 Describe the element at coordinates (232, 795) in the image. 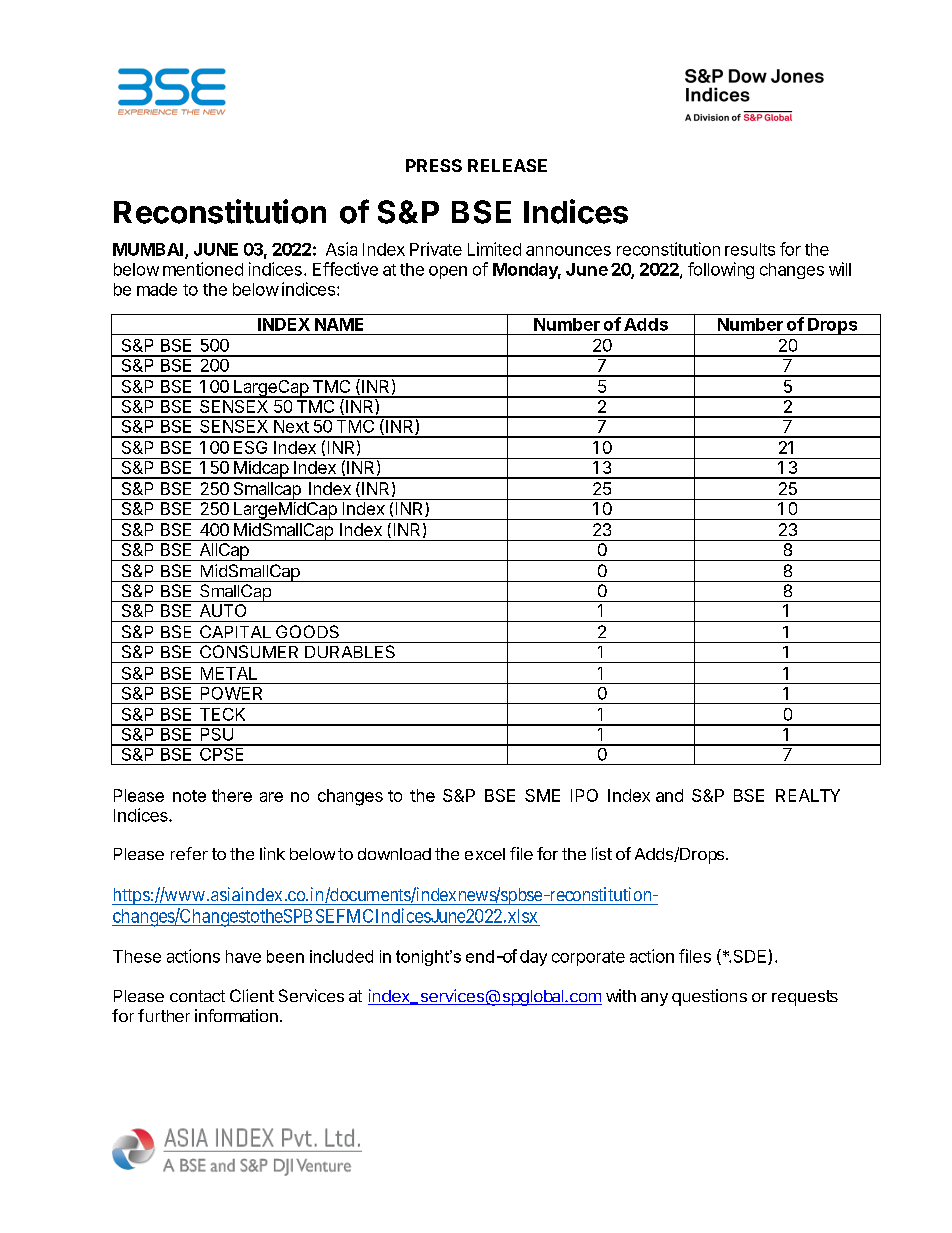

I see `there` at that location.
